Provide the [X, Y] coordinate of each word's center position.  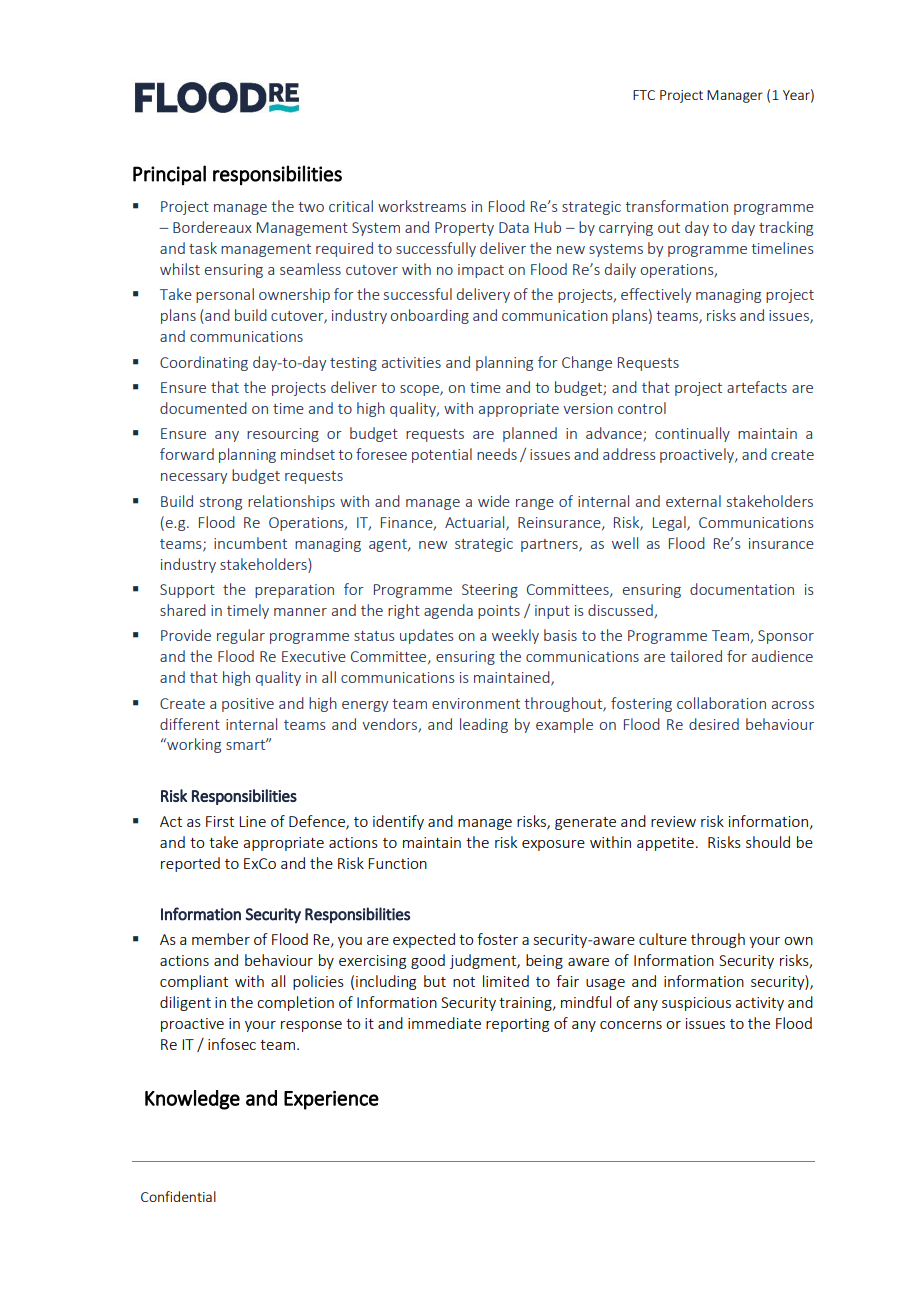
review [673, 821]
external [693, 501]
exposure [553, 845]
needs [497, 454]
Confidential [178, 1196]
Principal [169, 175]
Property [464, 229]
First [220, 821]
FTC [644, 95]
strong [221, 503]
